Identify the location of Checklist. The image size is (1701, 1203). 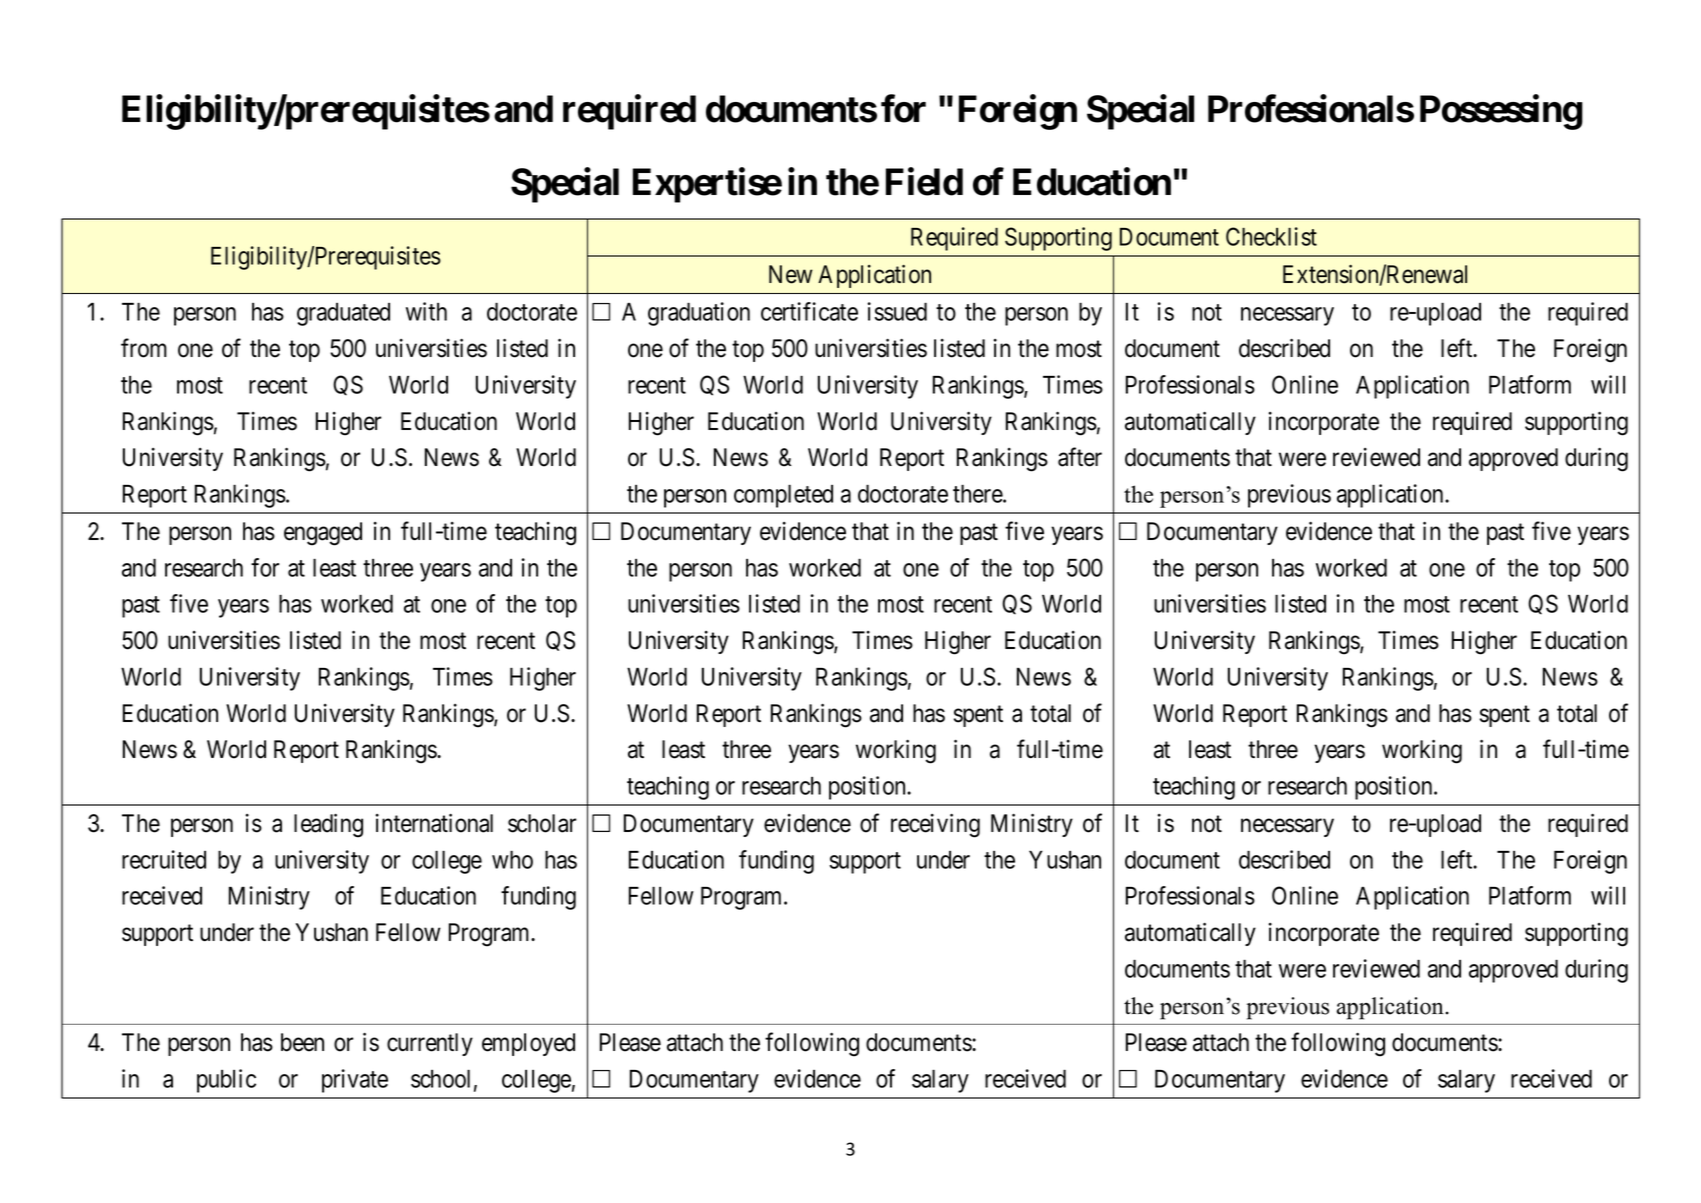
(1271, 236).
